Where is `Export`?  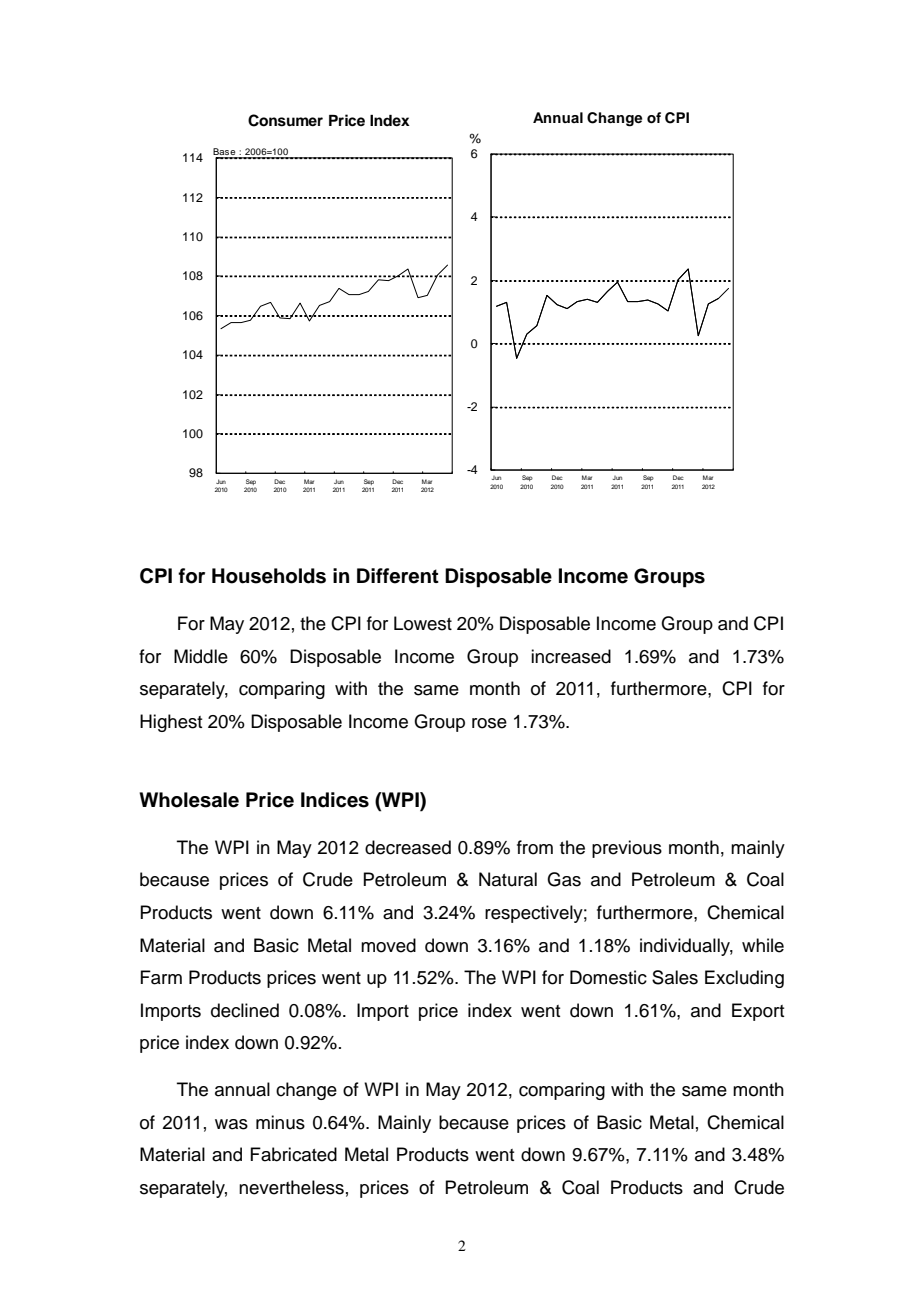 Export is located at coordinates (758, 1012).
